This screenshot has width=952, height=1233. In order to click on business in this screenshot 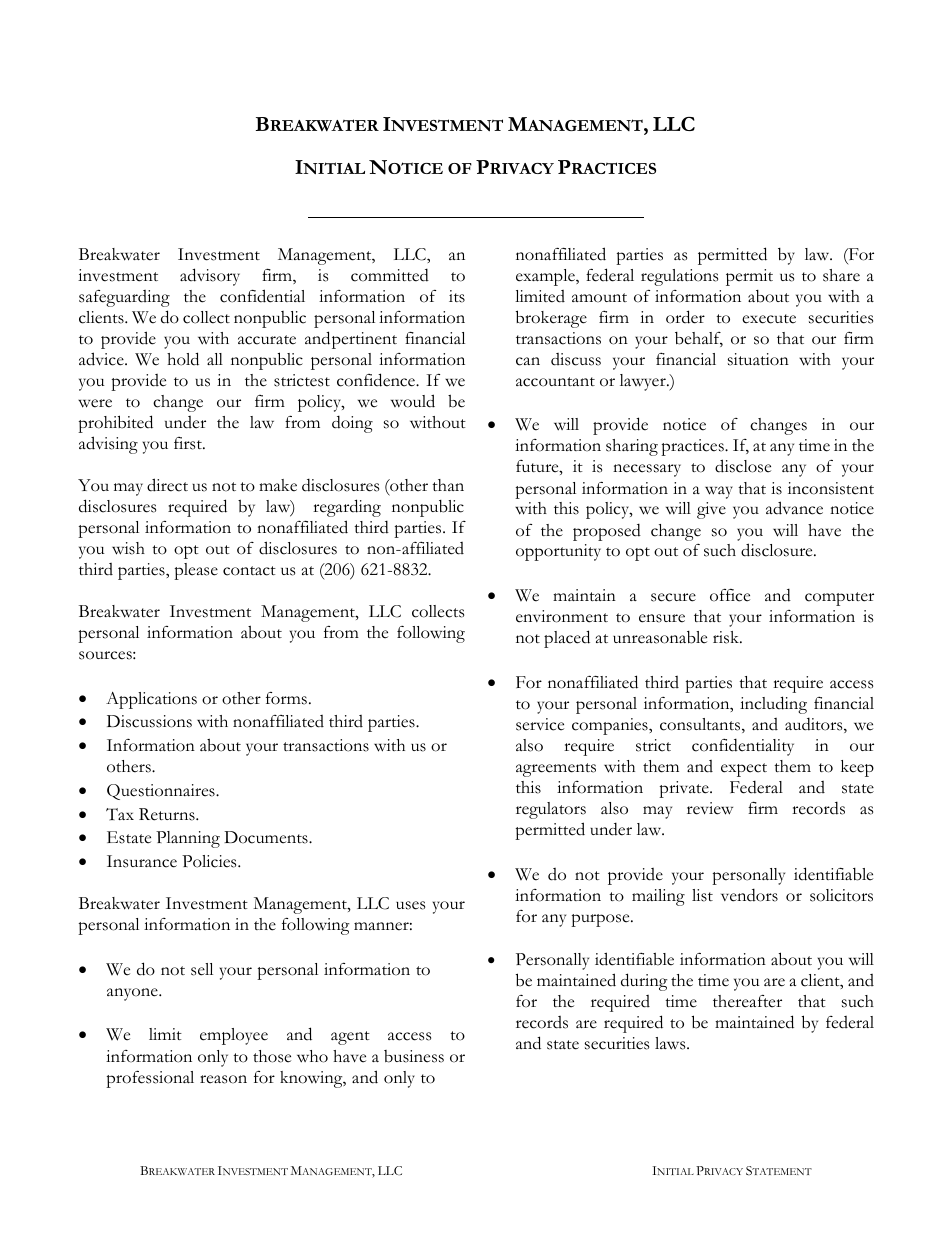, I will do `click(414, 1056)`.
